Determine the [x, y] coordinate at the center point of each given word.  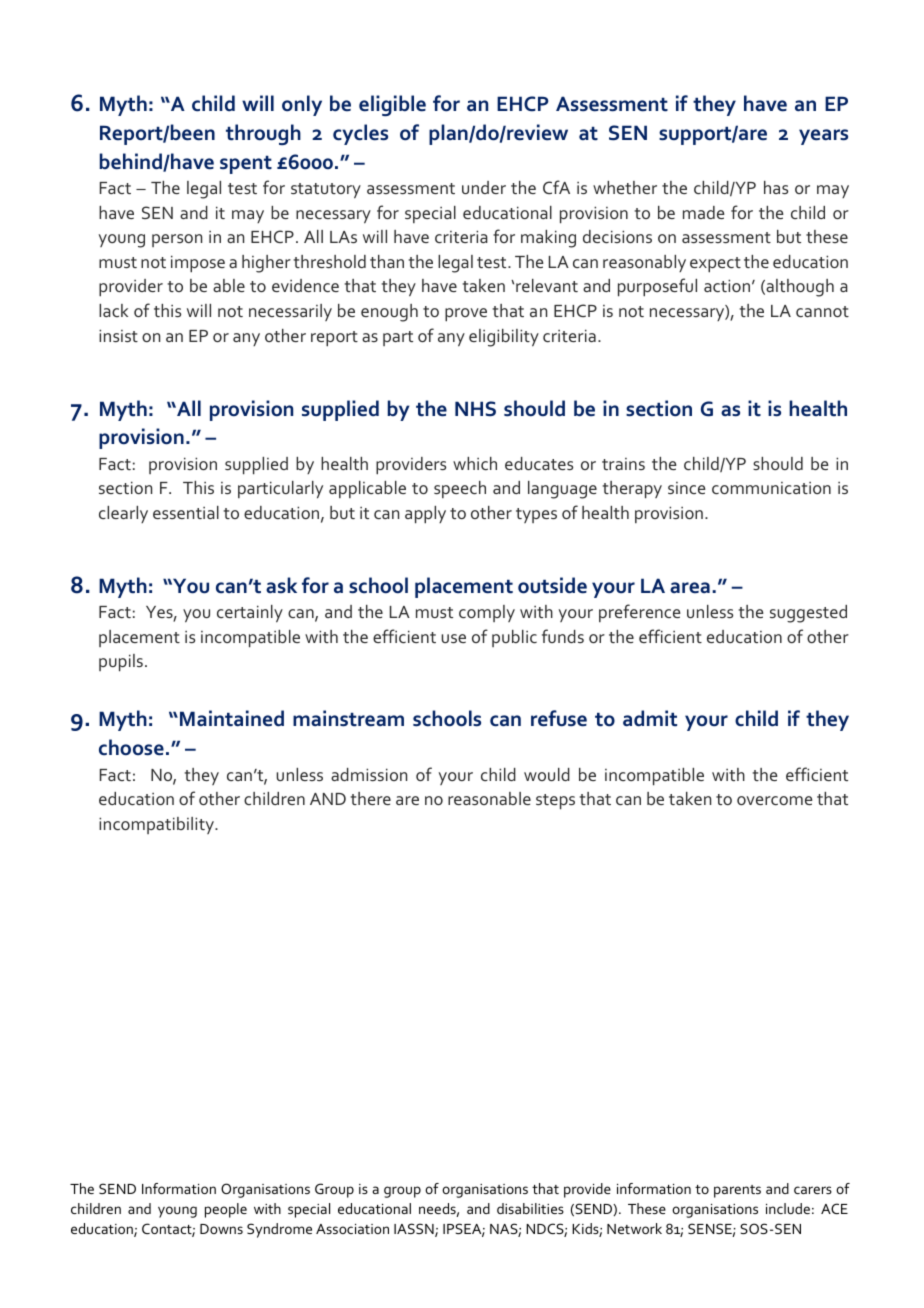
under [484, 187]
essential [186, 512]
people [226, 1210]
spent [246, 165]
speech [460, 489]
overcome [775, 800]
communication [771, 488]
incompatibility [157, 825]
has [776, 187]
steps [555, 802]
